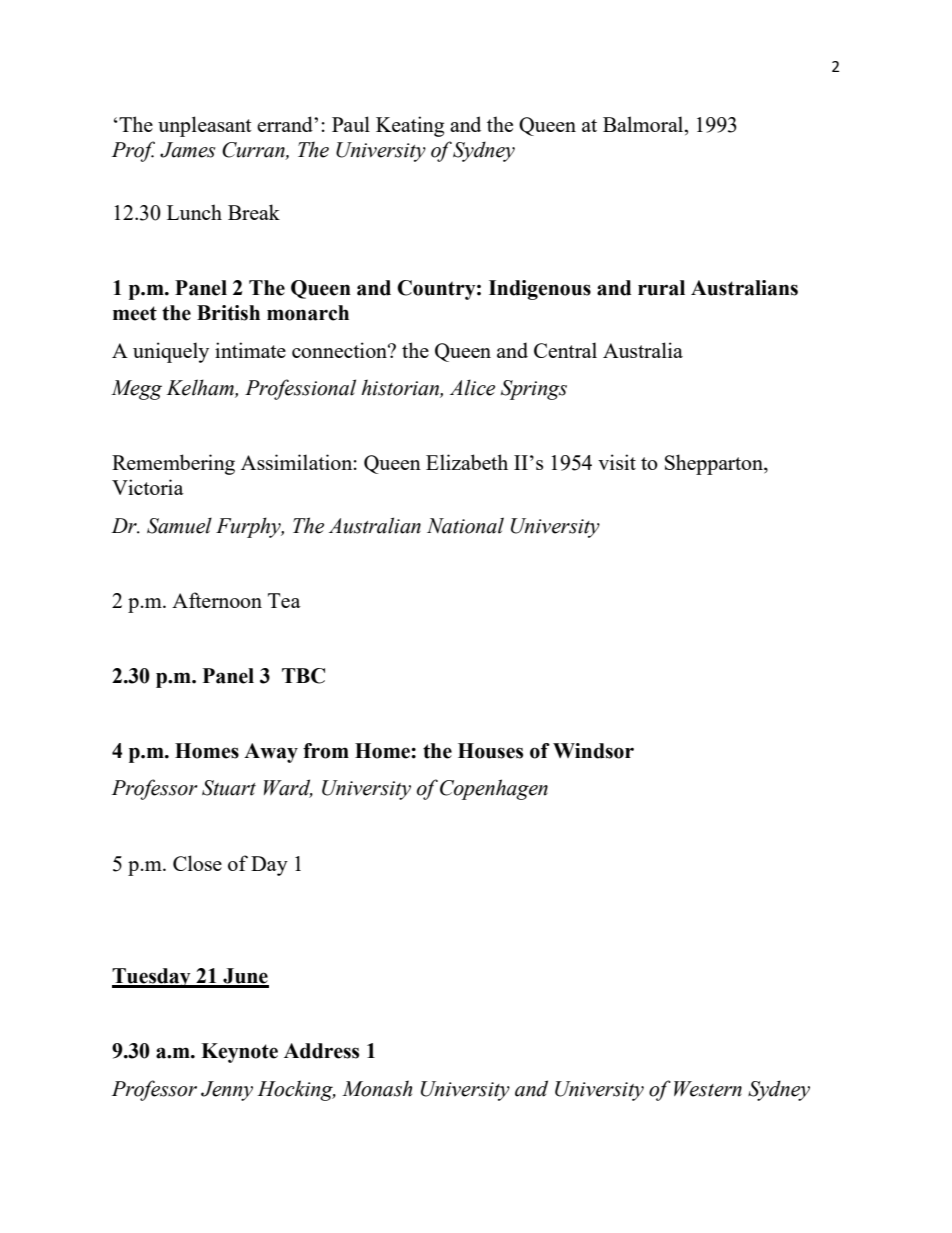  I want to click on Keating, so click(410, 126).
